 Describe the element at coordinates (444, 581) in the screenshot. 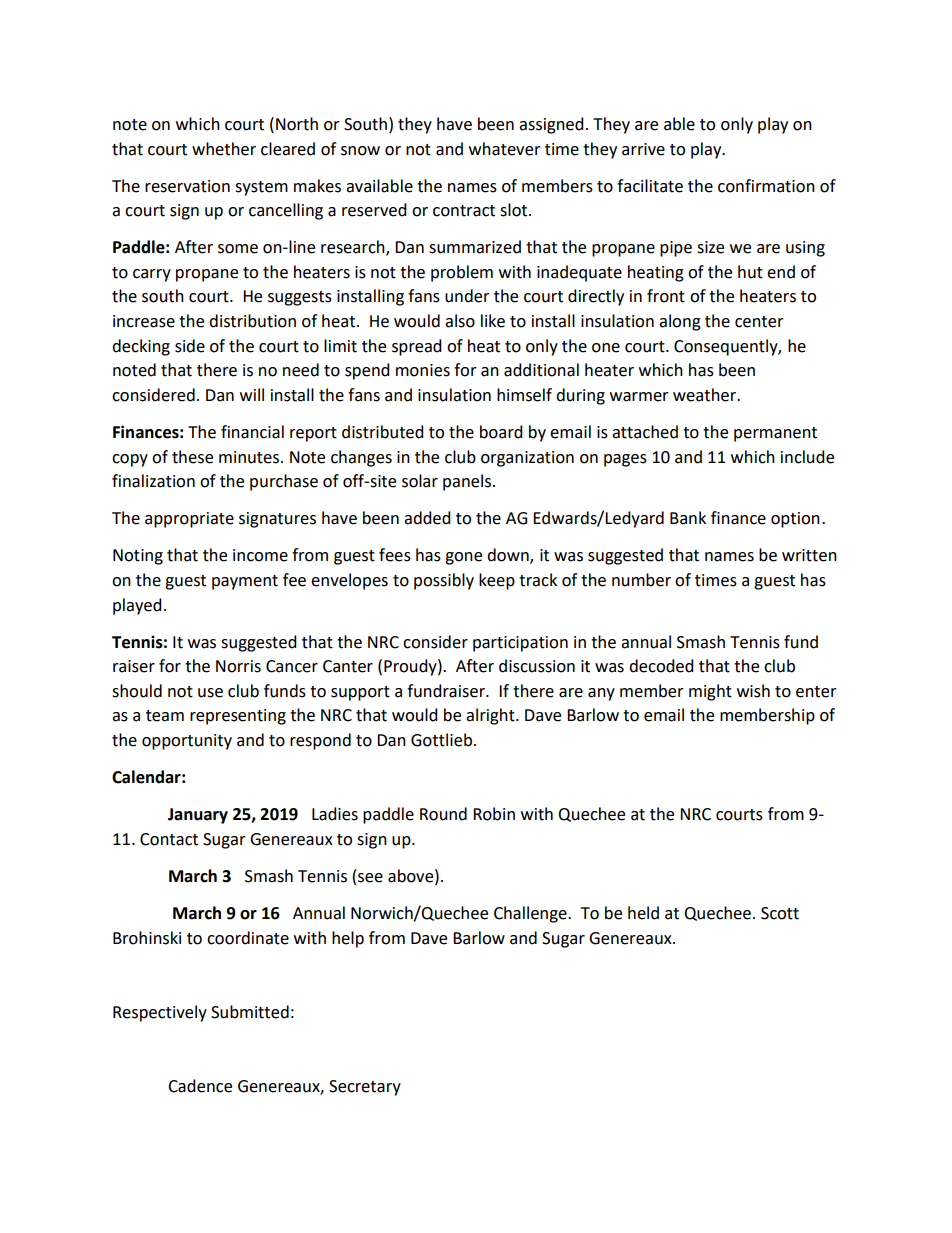

I see `possibly` at that location.
